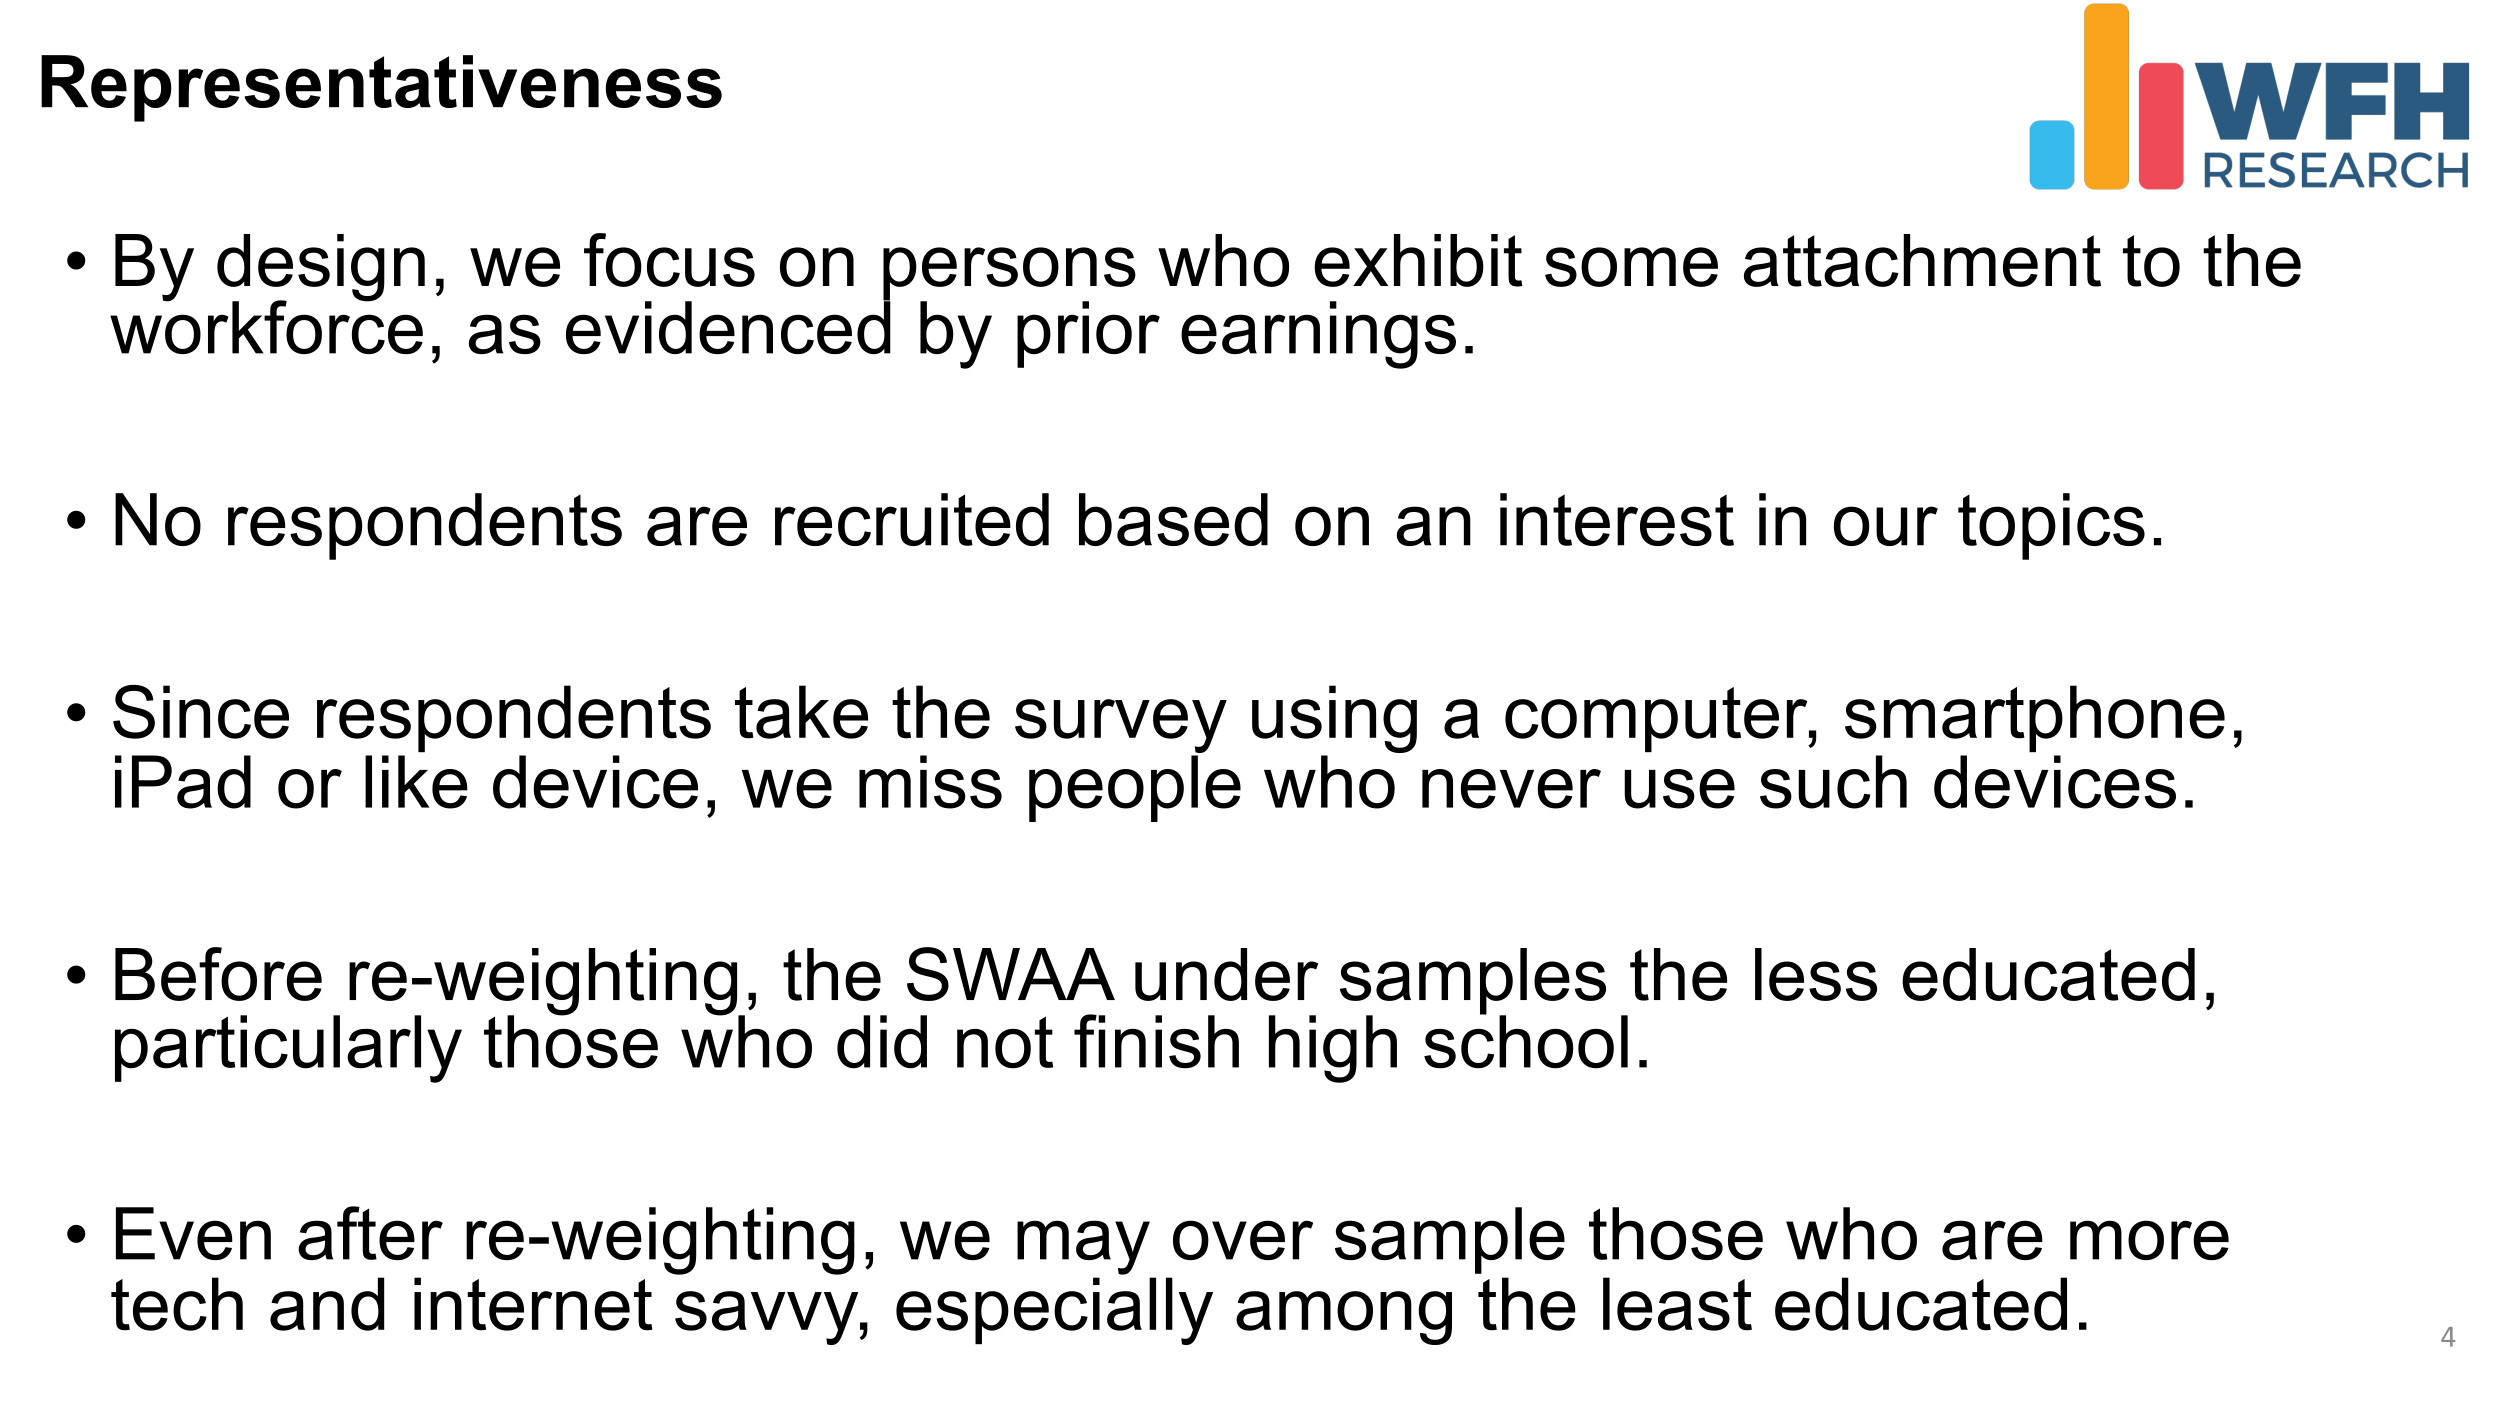  I want to click on based, so click(1173, 519).
